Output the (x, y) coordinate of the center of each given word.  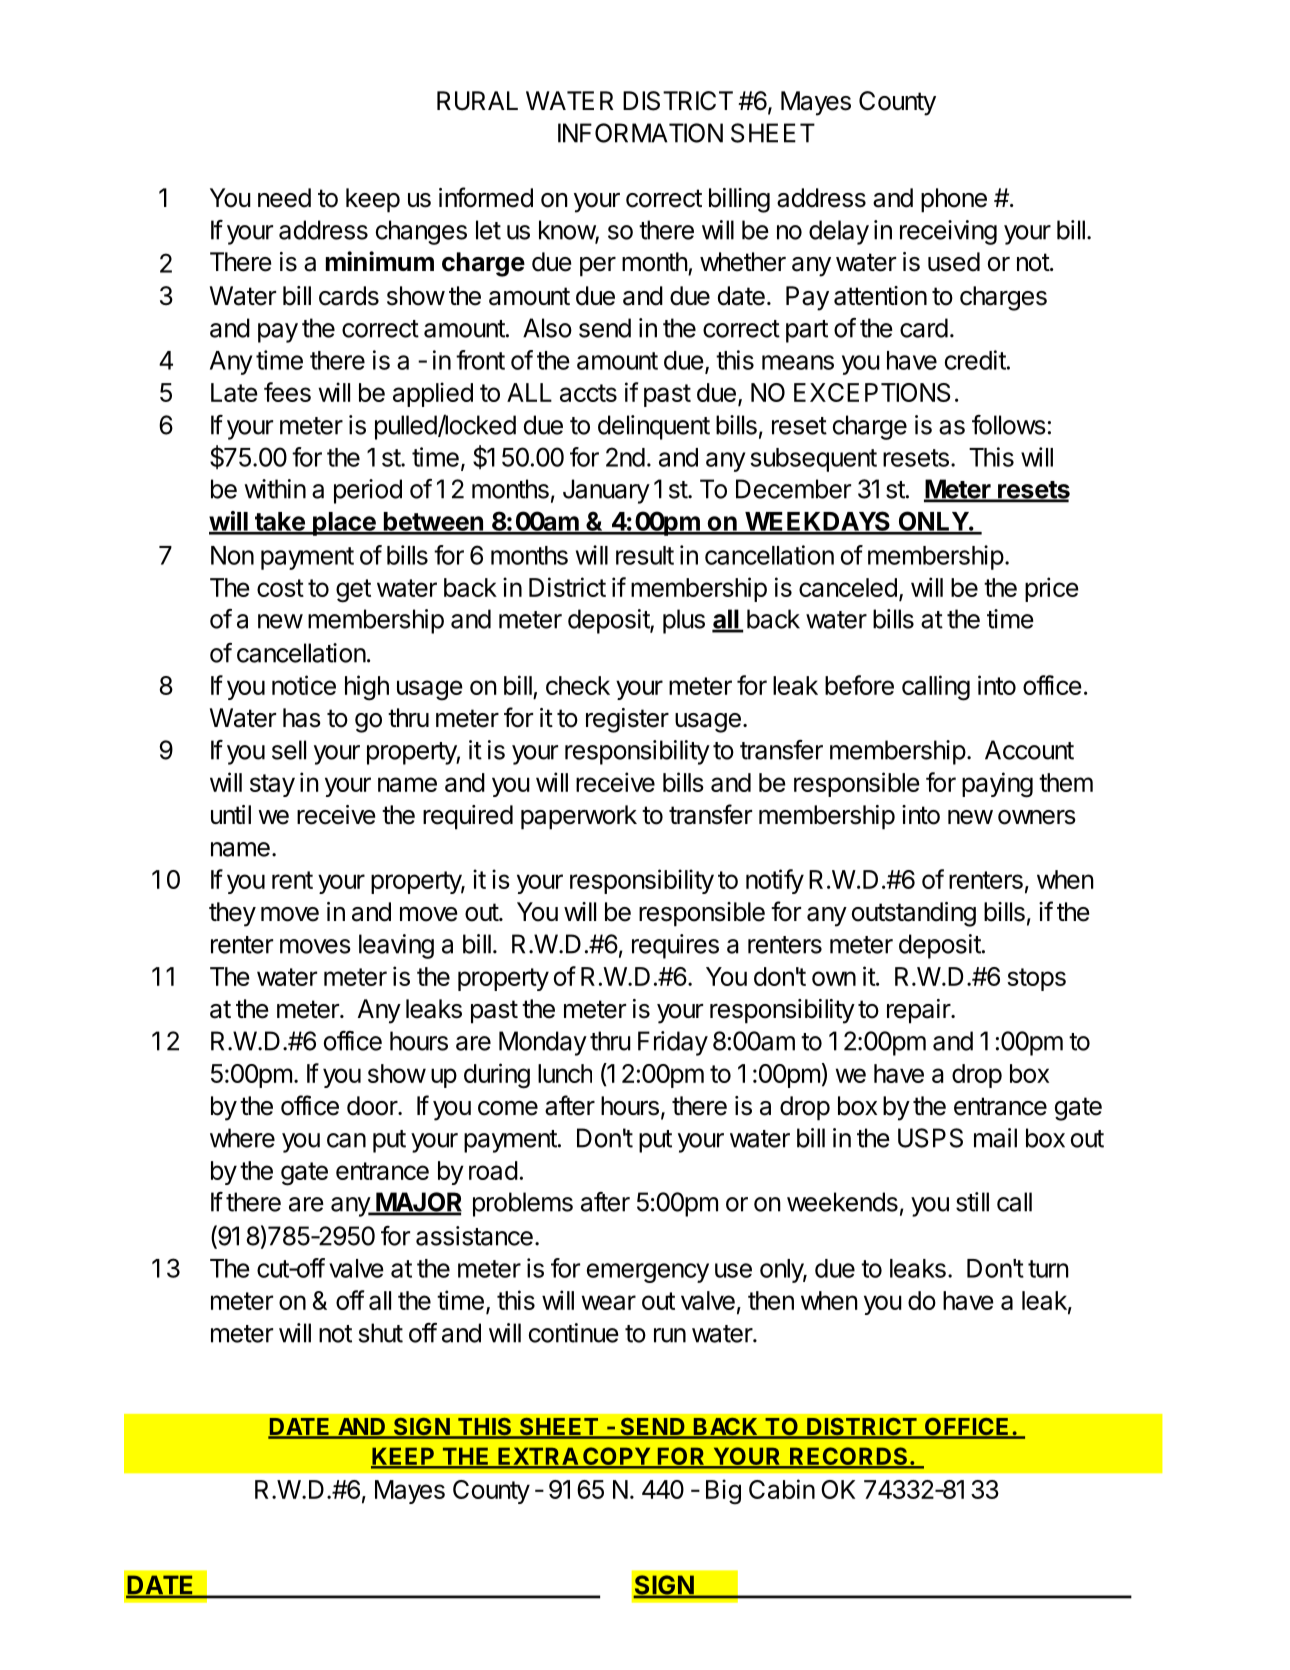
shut (381, 1333)
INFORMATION (640, 133)
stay (272, 785)
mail (995, 1138)
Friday (673, 1043)
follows (1009, 425)
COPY (616, 1457)
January (606, 491)
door (373, 1106)
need (284, 198)
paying (997, 785)
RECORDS (849, 1457)
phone (954, 200)
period (368, 491)
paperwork (579, 817)
